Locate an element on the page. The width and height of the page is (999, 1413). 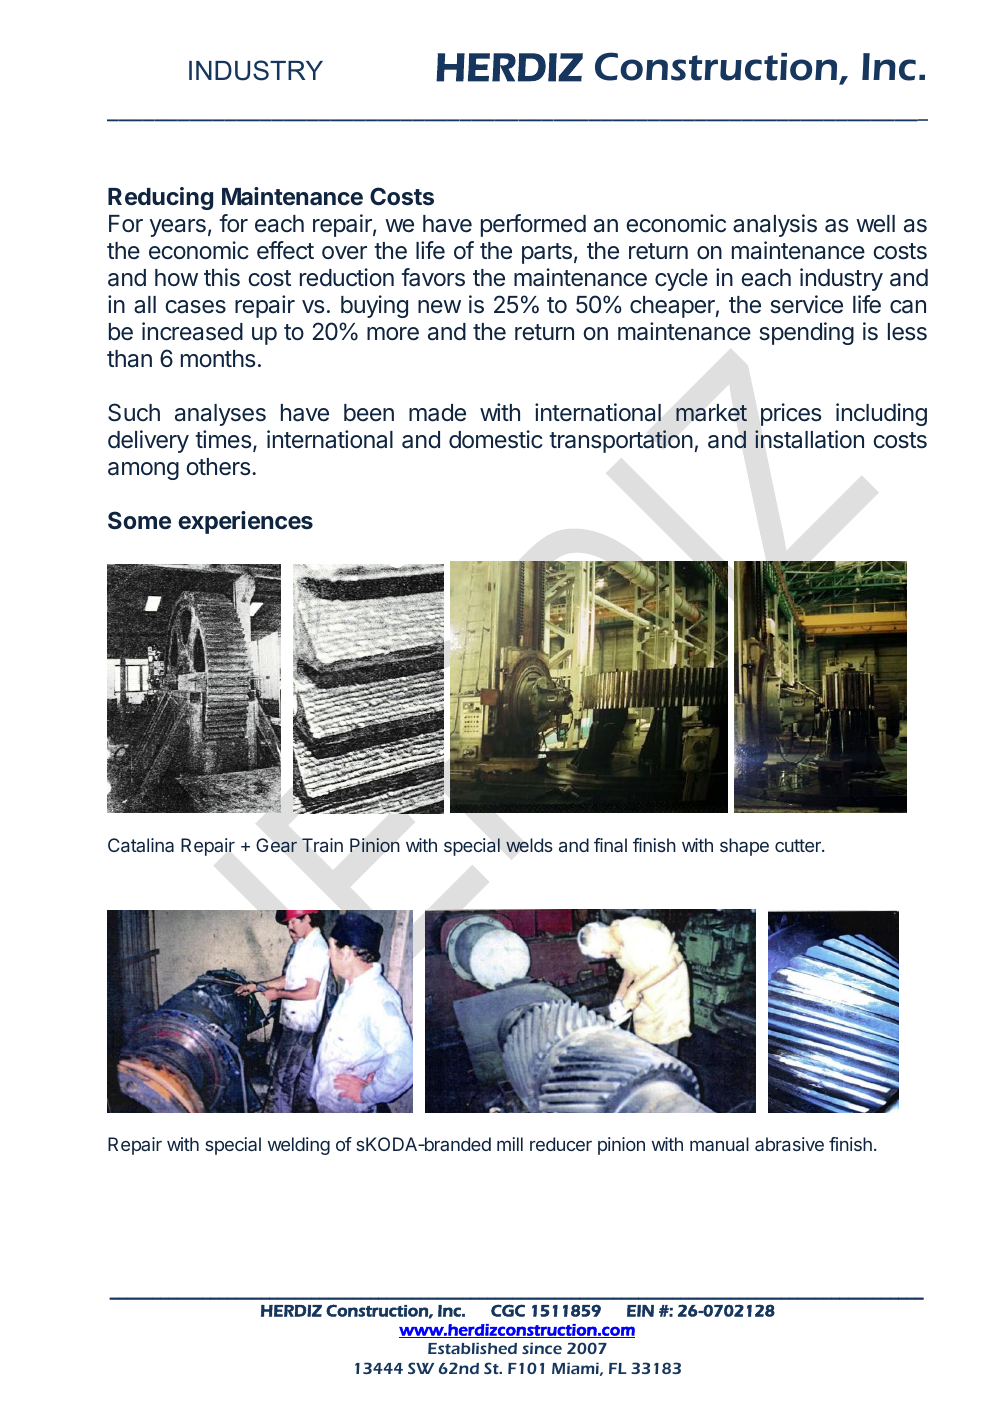
domestic is located at coordinates (496, 439).
